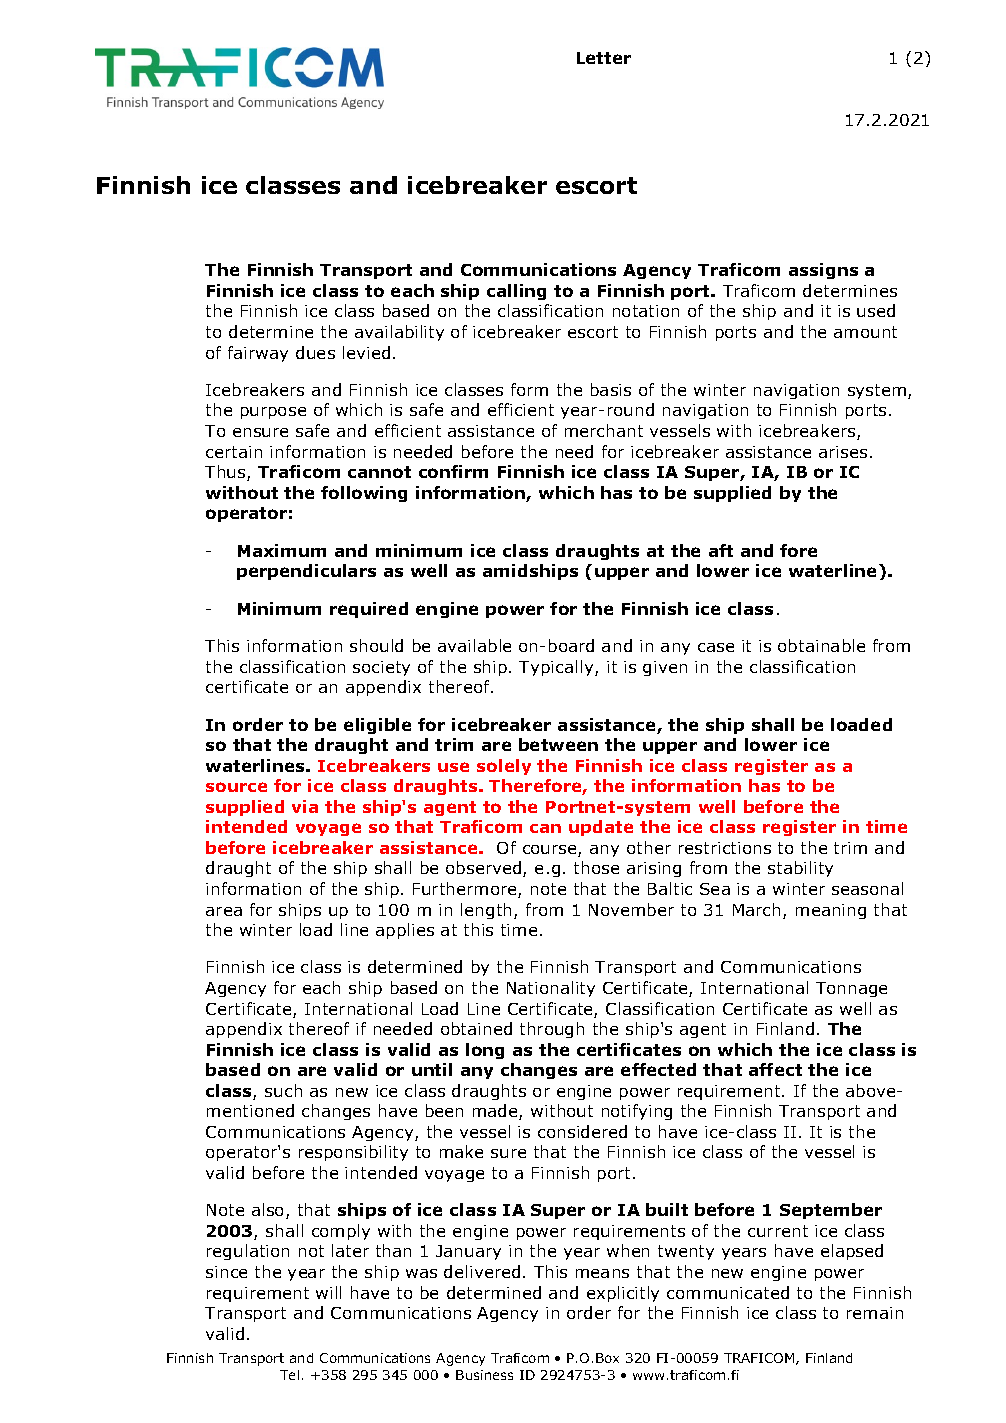 The height and width of the screenshot is (1423, 1006). Describe the element at coordinates (823, 271) in the screenshot. I see `assigns` at that location.
